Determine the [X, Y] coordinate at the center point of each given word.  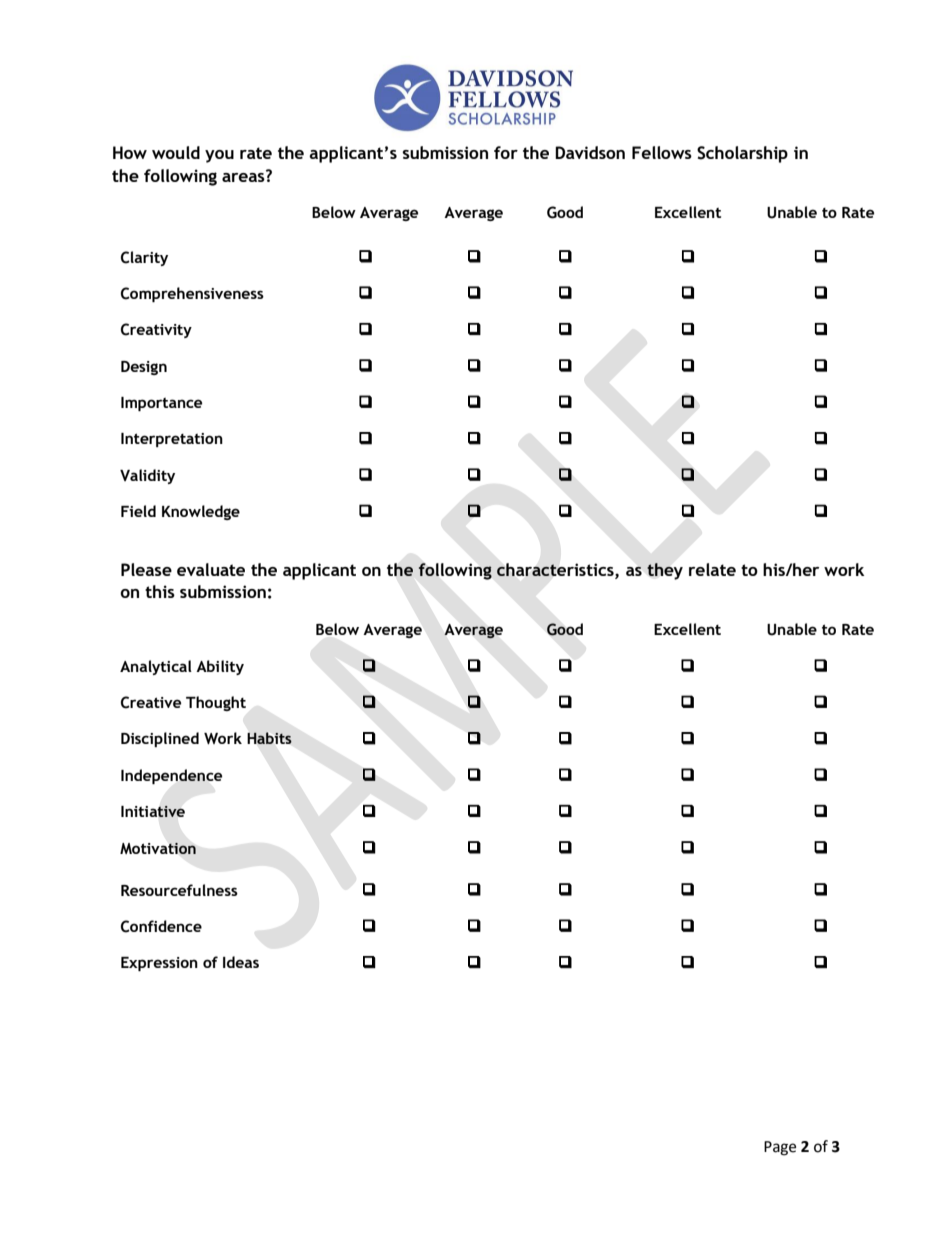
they [665, 571]
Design [144, 368]
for [506, 152]
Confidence [161, 926]
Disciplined [160, 739]
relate [712, 569]
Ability [220, 667]
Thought [216, 703]
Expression [159, 964]
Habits [270, 738]
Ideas [241, 962]
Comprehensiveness [192, 294]
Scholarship [742, 154]
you [219, 156]
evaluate [211, 569]
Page [780, 1148]
